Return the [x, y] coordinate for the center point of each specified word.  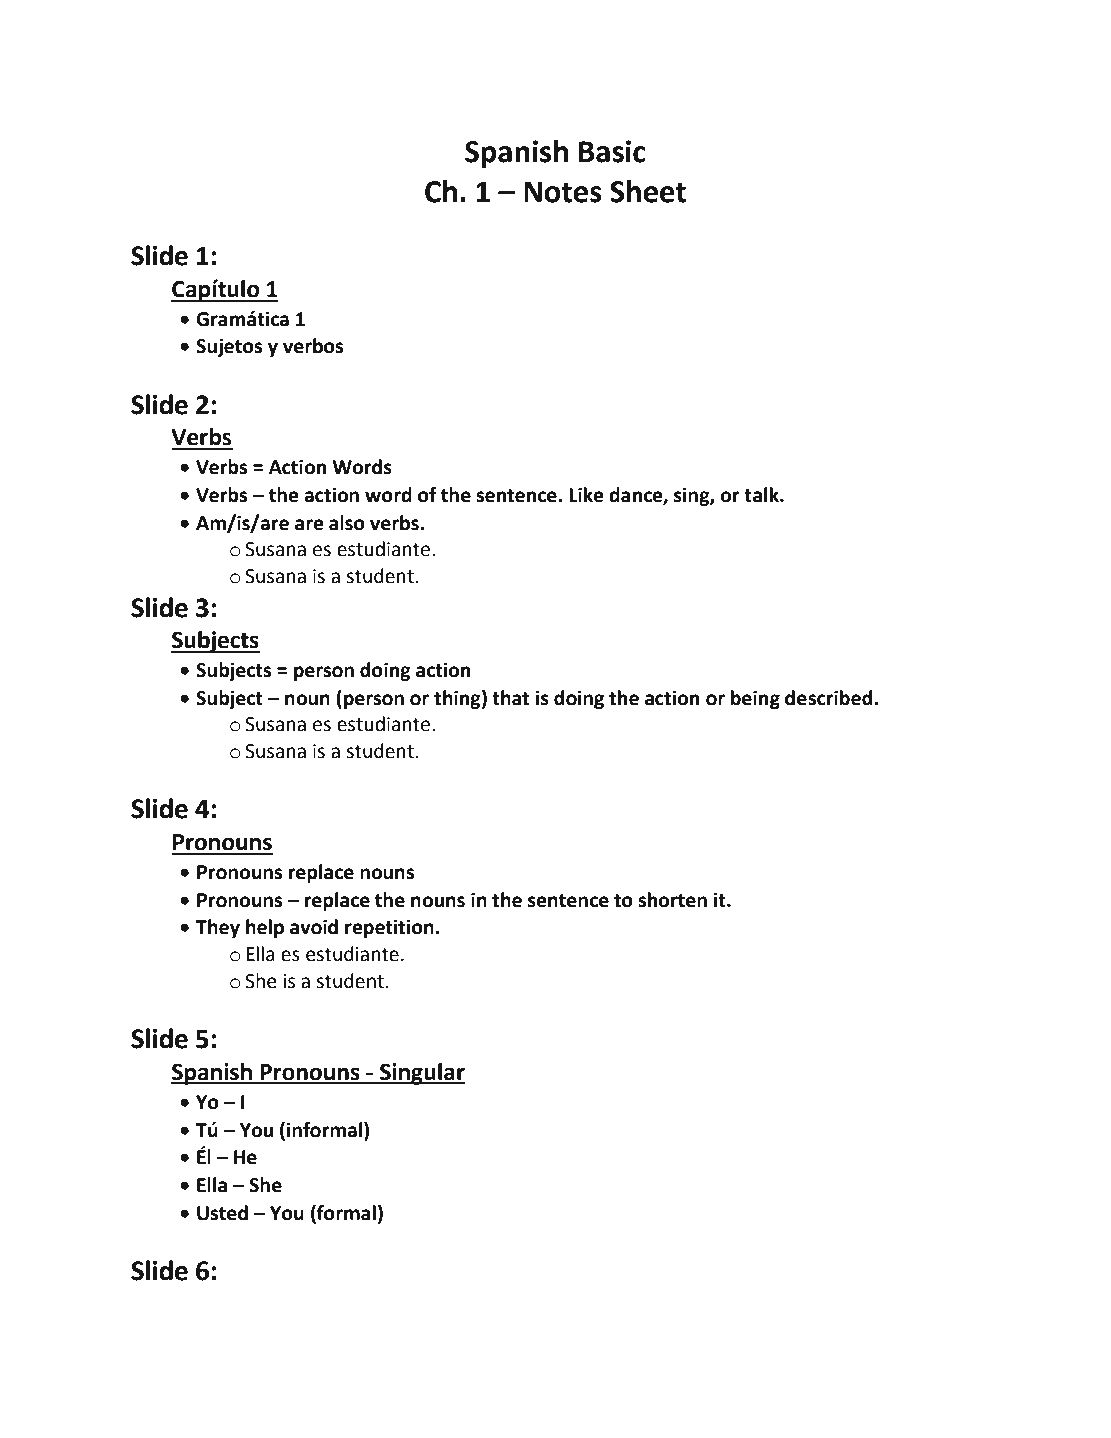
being [755, 699]
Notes [563, 192]
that [510, 698]
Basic [612, 151]
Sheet [648, 191]
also [347, 523]
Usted [222, 1213]
